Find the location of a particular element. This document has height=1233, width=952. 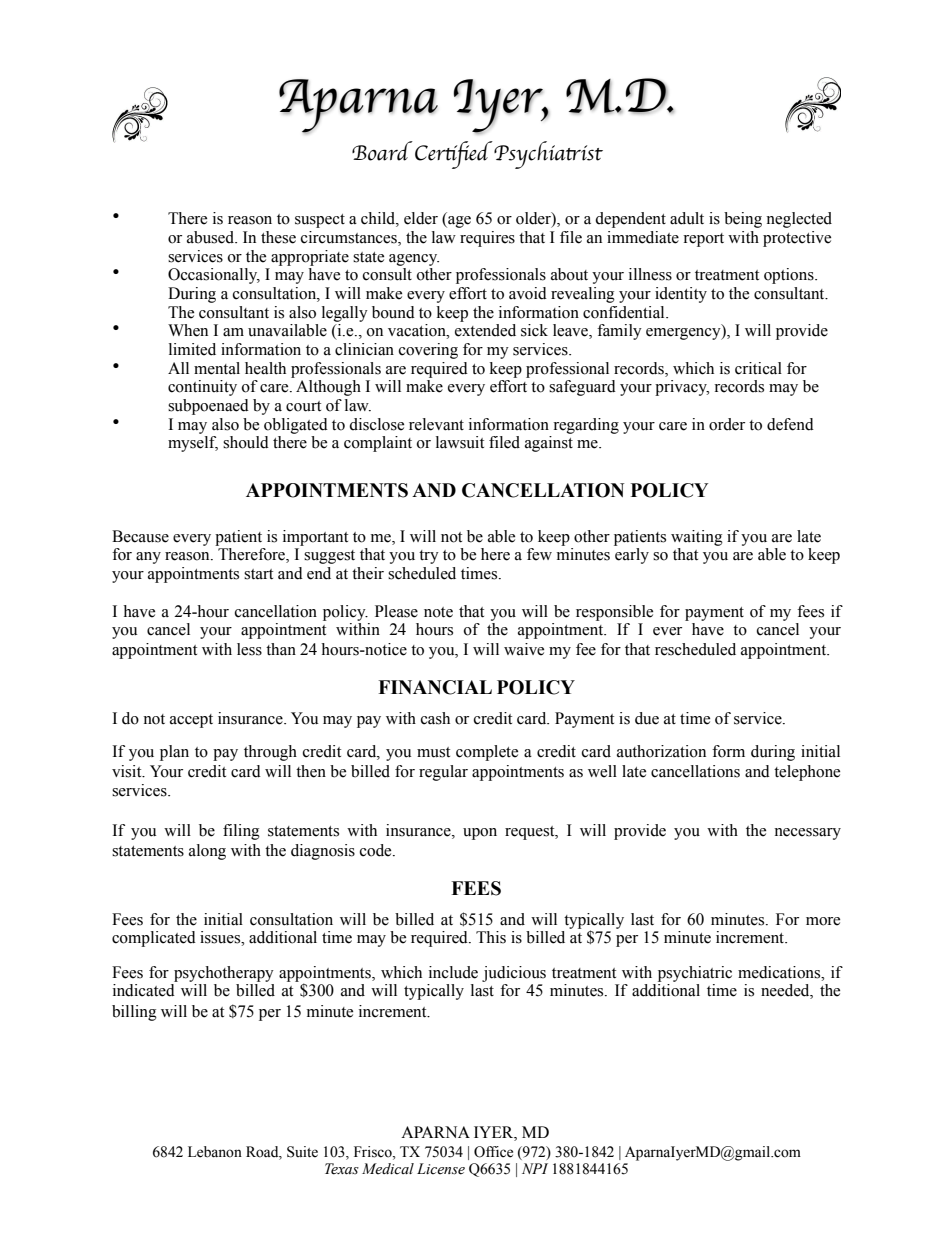

waive is located at coordinates (524, 649).
